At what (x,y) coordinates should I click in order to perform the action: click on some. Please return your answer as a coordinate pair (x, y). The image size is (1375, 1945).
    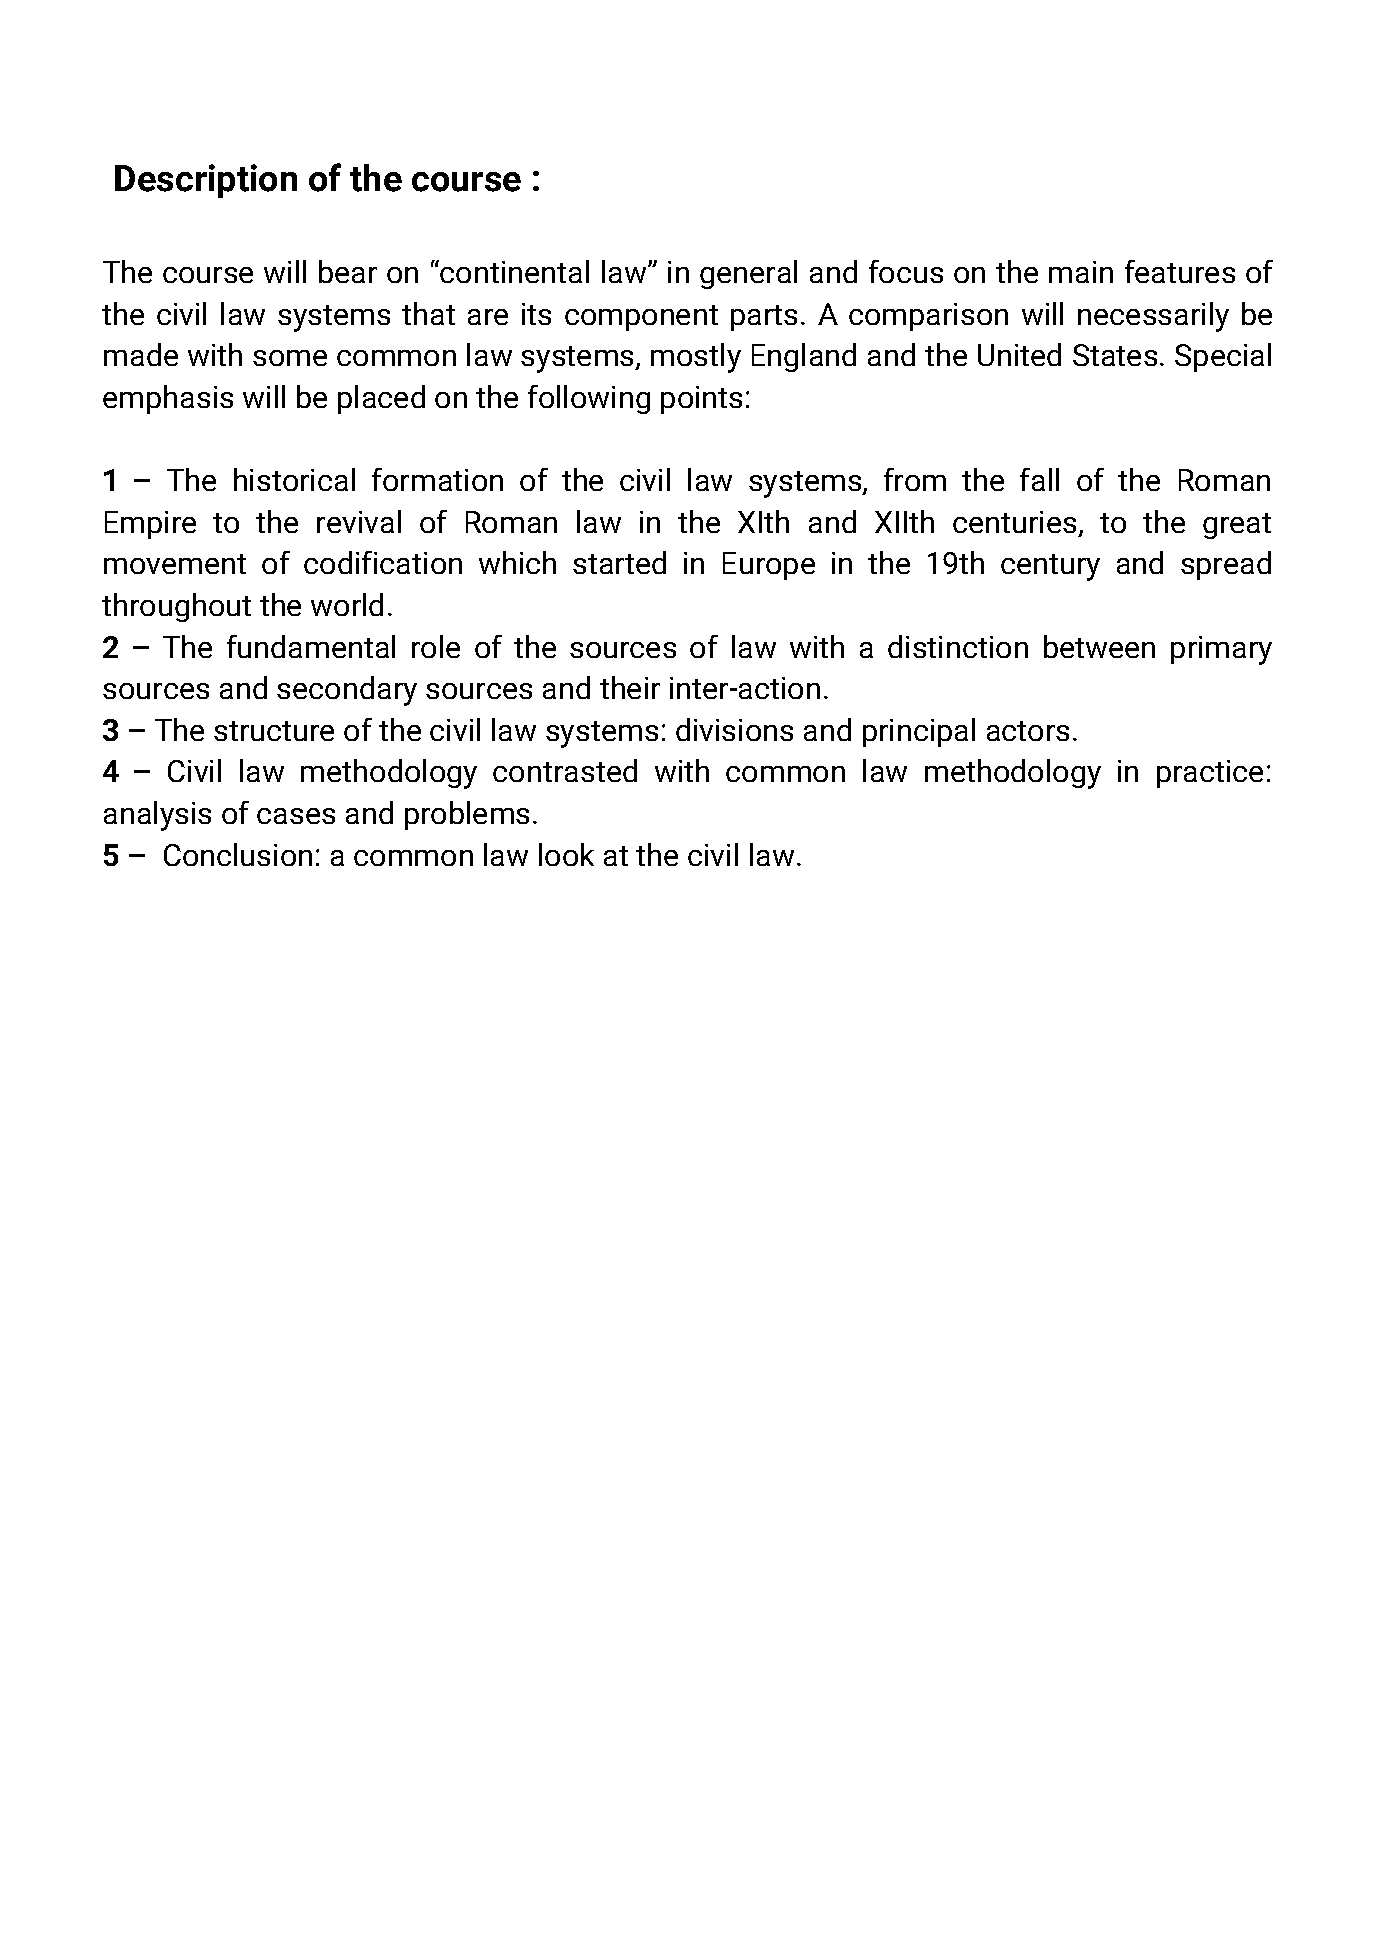
    Looking at the image, I should click on (290, 358).
